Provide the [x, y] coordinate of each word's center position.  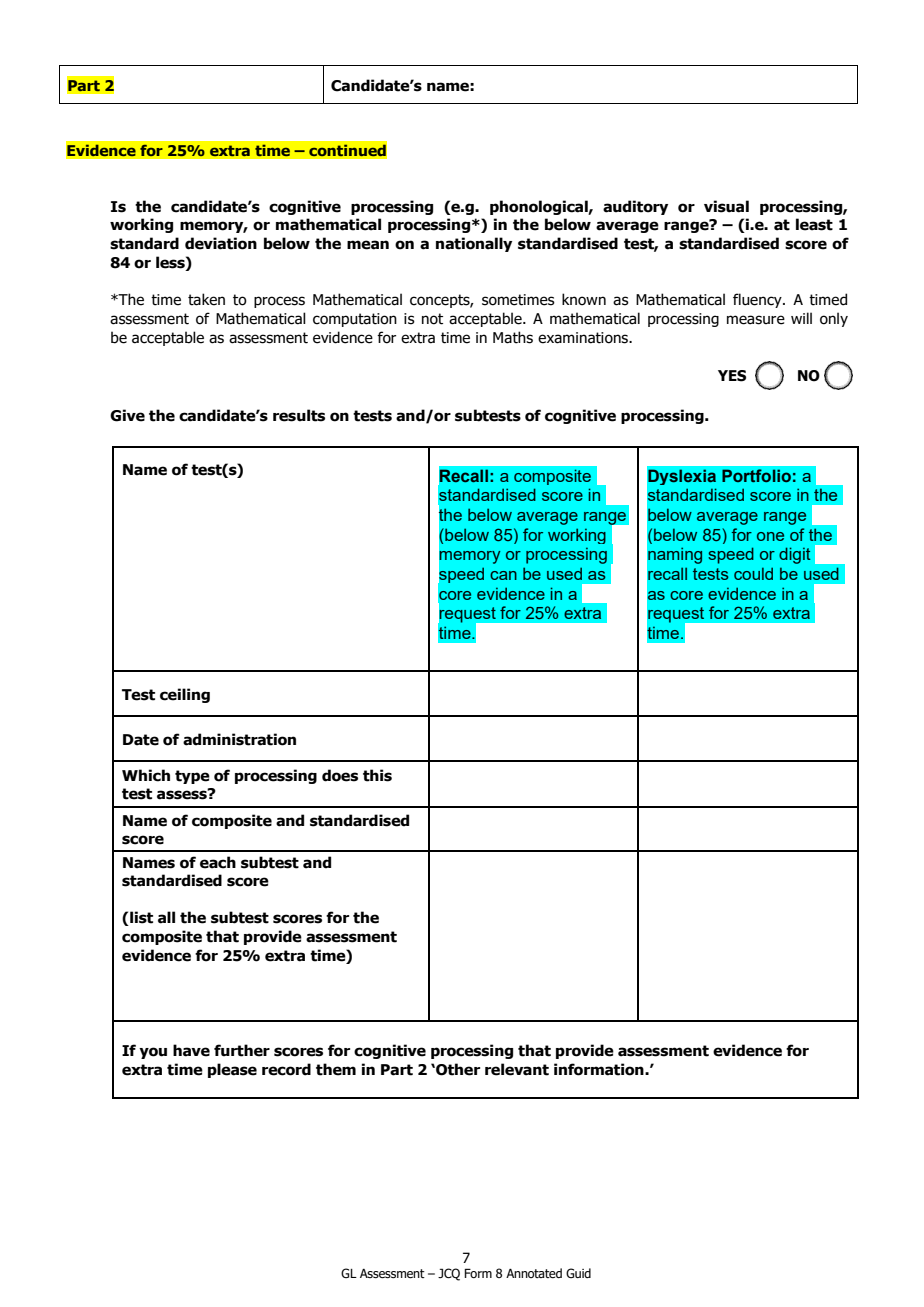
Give [127, 415]
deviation [221, 243]
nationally [474, 244]
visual [726, 206]
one [770, 536]
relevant [517, 1069]
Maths [513, 337]
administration [239, 739]
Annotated [534, 1273]
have [191, 1050]
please [232, 1070]
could [753, 573]
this [377, 775]
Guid [578, 1273]
